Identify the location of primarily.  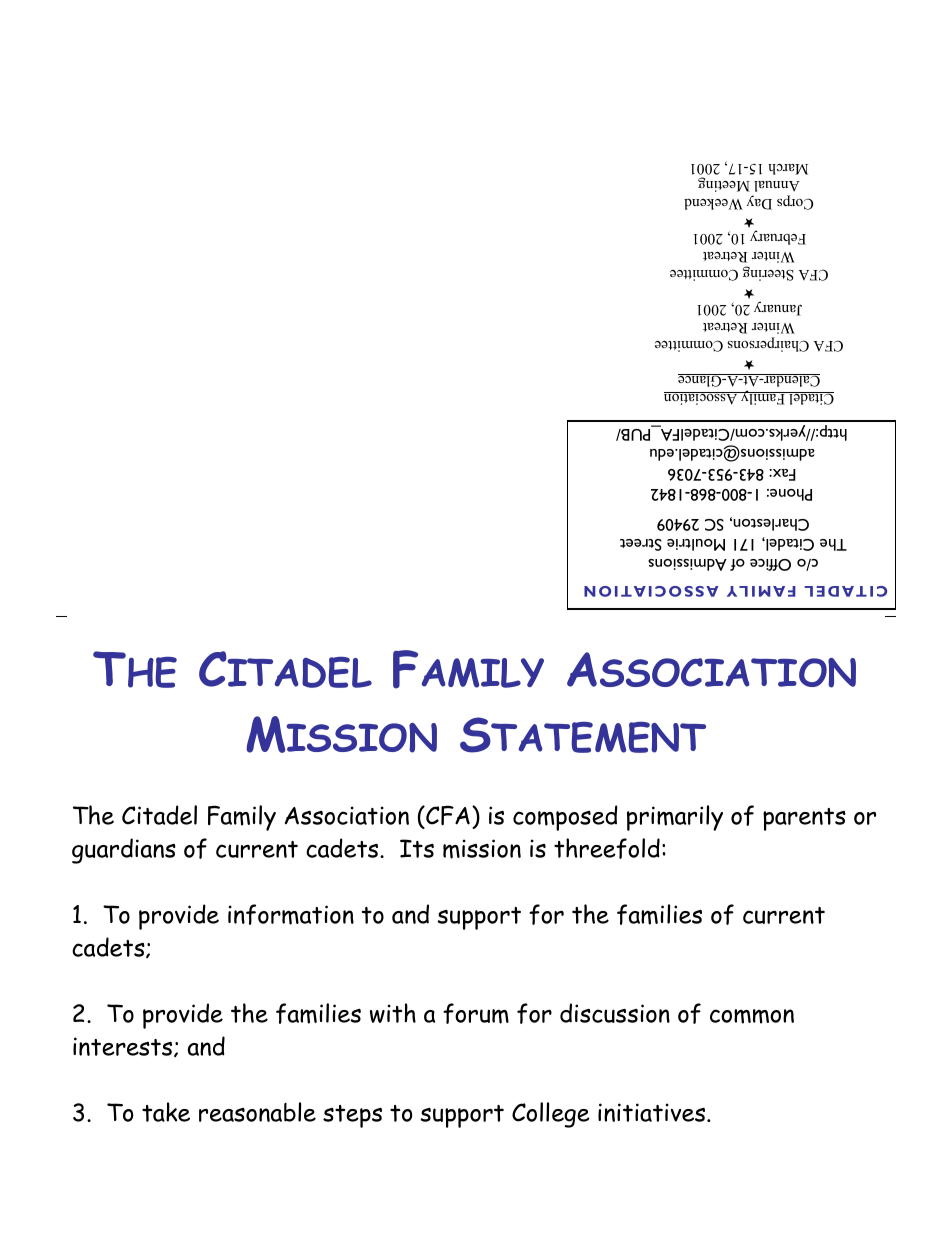
(675, 818).
